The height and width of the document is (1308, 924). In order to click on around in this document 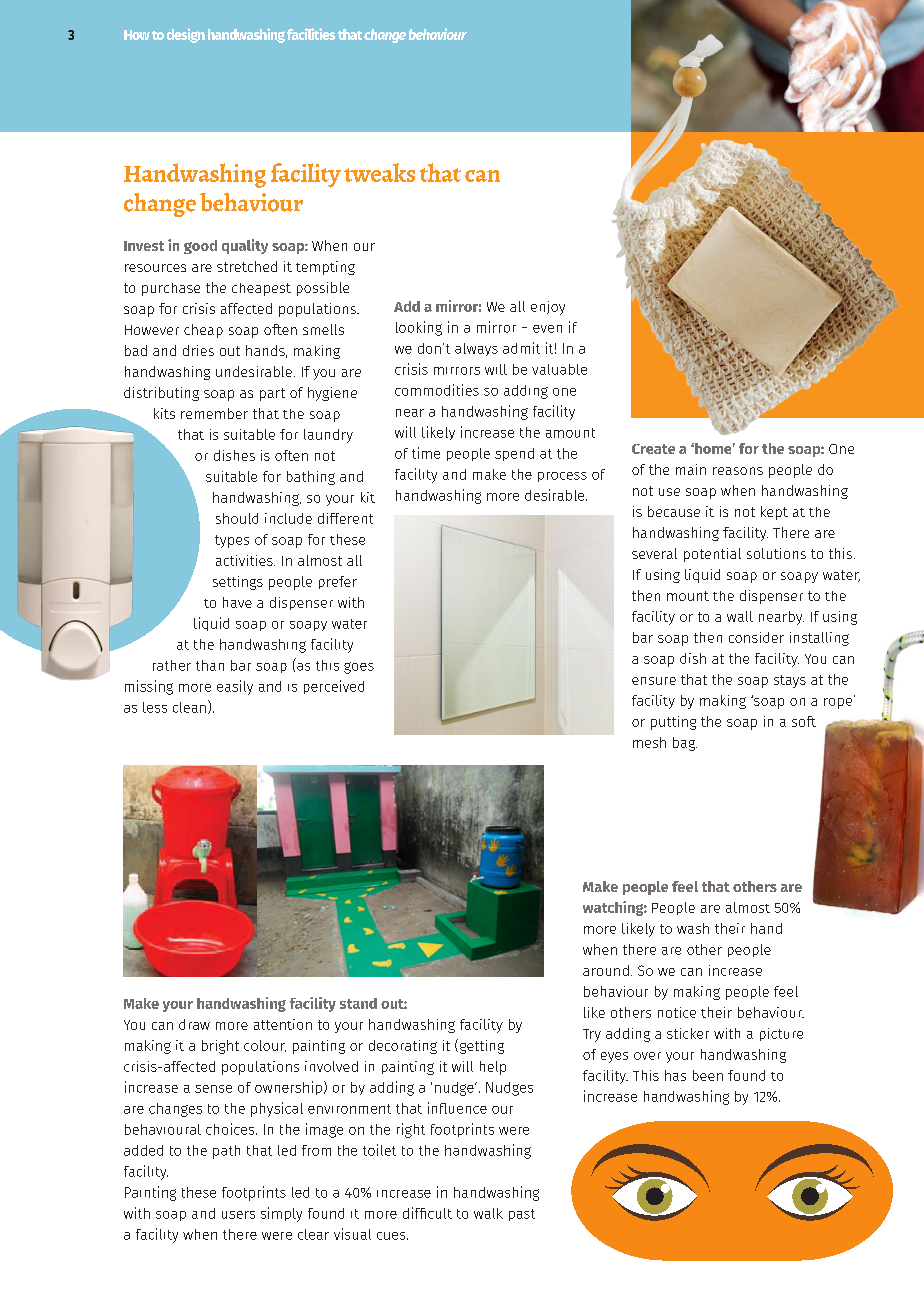, I will do `click(606, 970)`.
